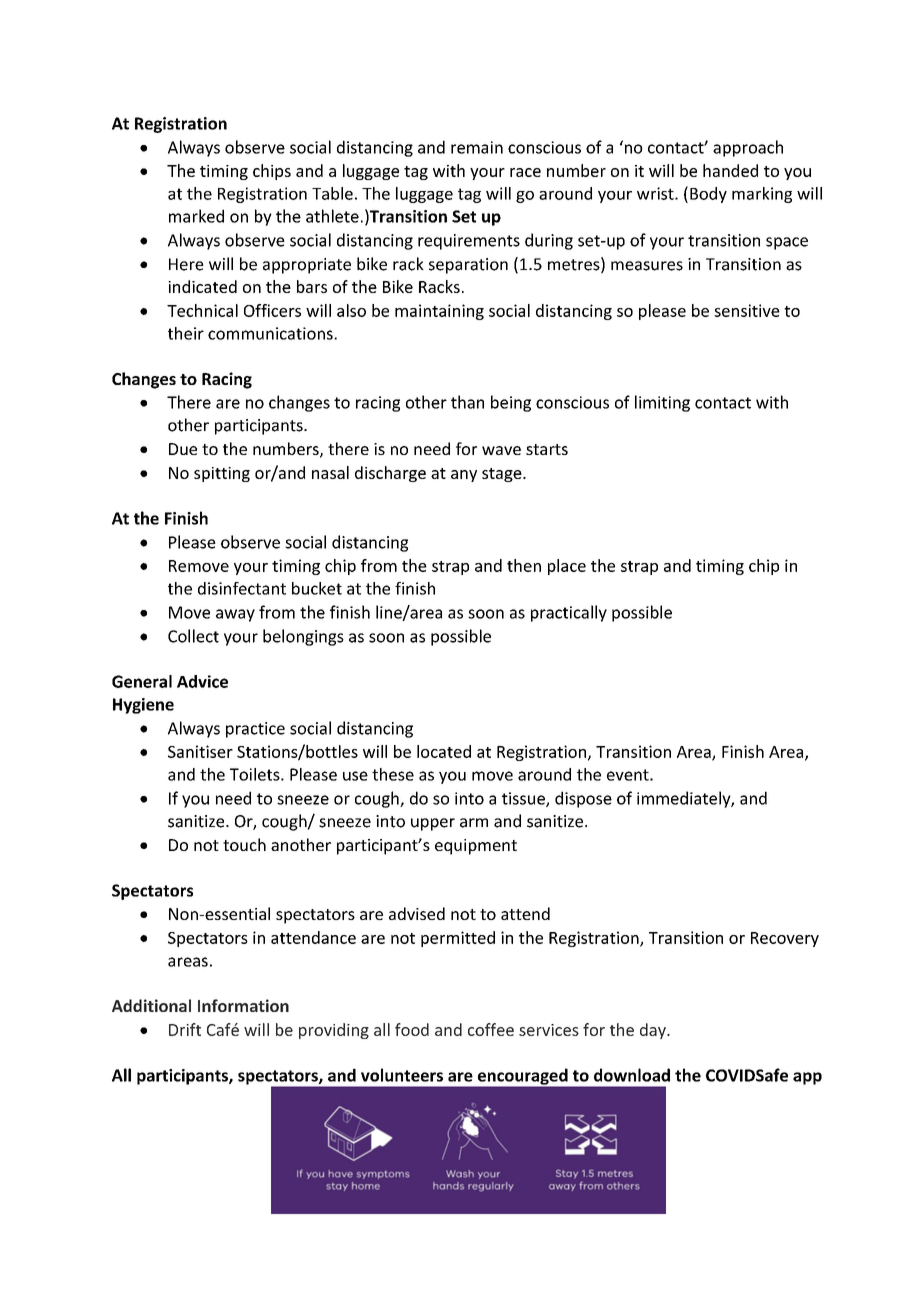  What do you see at coordinates (235, 615) in the screenshot?
I see `away` at bounding box center [235, 615].
